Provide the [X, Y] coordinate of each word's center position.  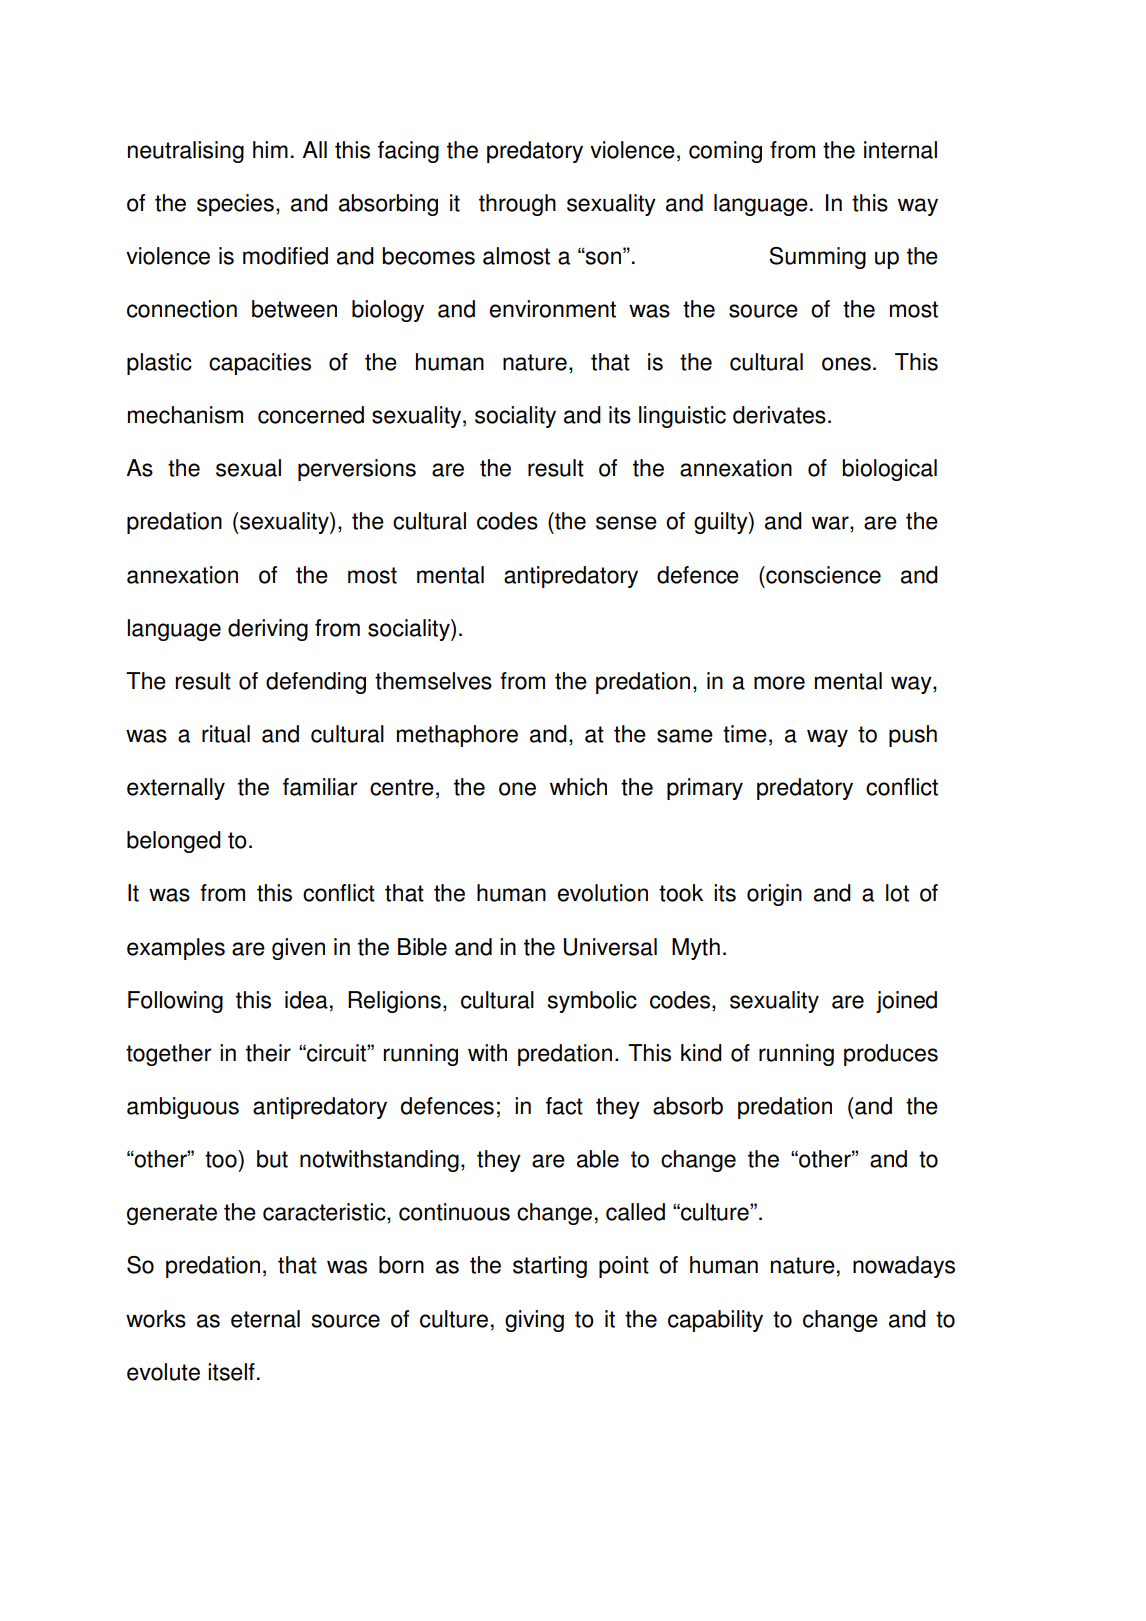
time [745, 734]
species [235, 205]
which [578, 787]
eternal [265, 1319]
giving [534, 1321]
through [517, 205]
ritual [226, 734]
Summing [817, 258]
